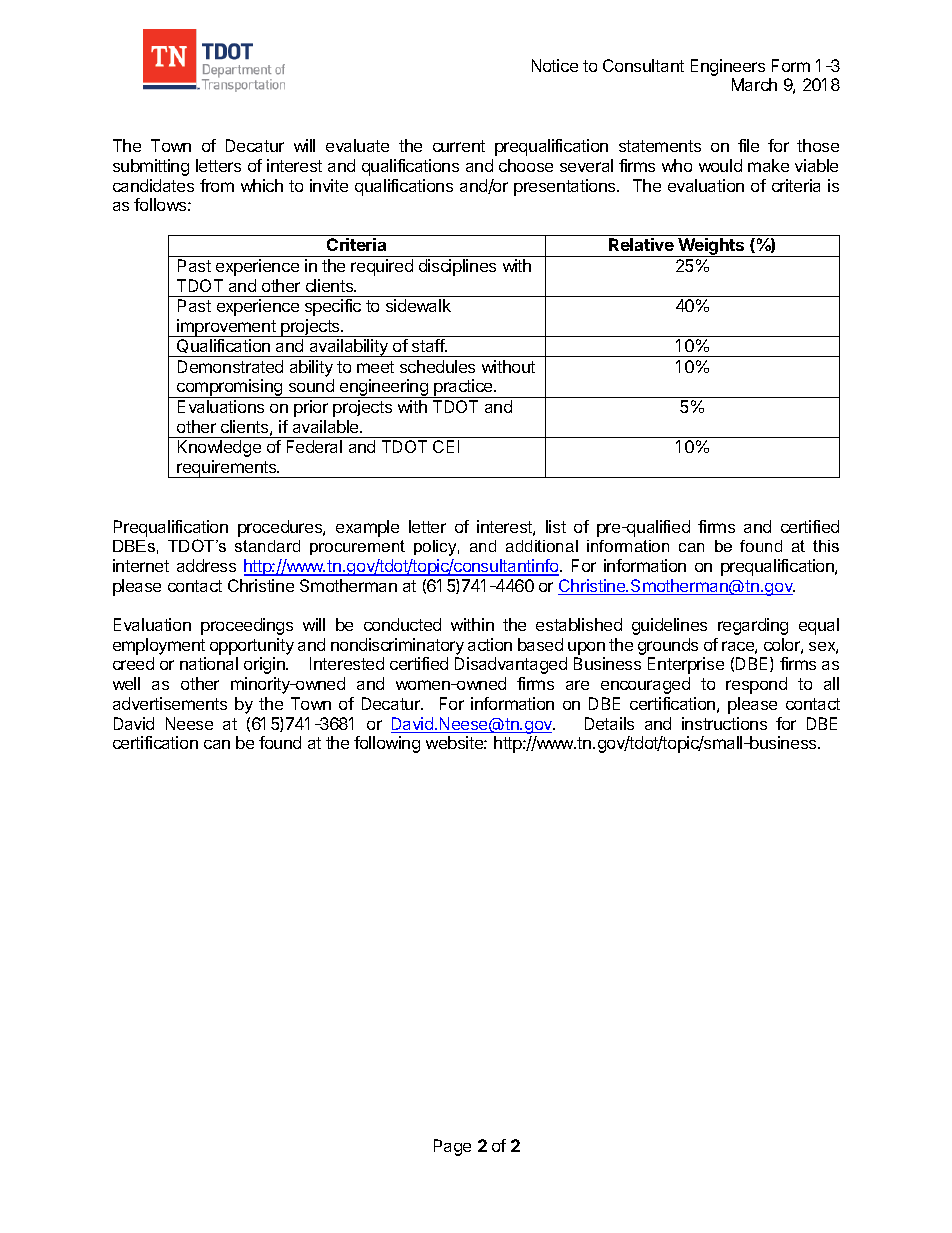  What do you see at coordinates (724, 723) in the screenshot?
I see `instructions` at bounding box center [724, 723].
